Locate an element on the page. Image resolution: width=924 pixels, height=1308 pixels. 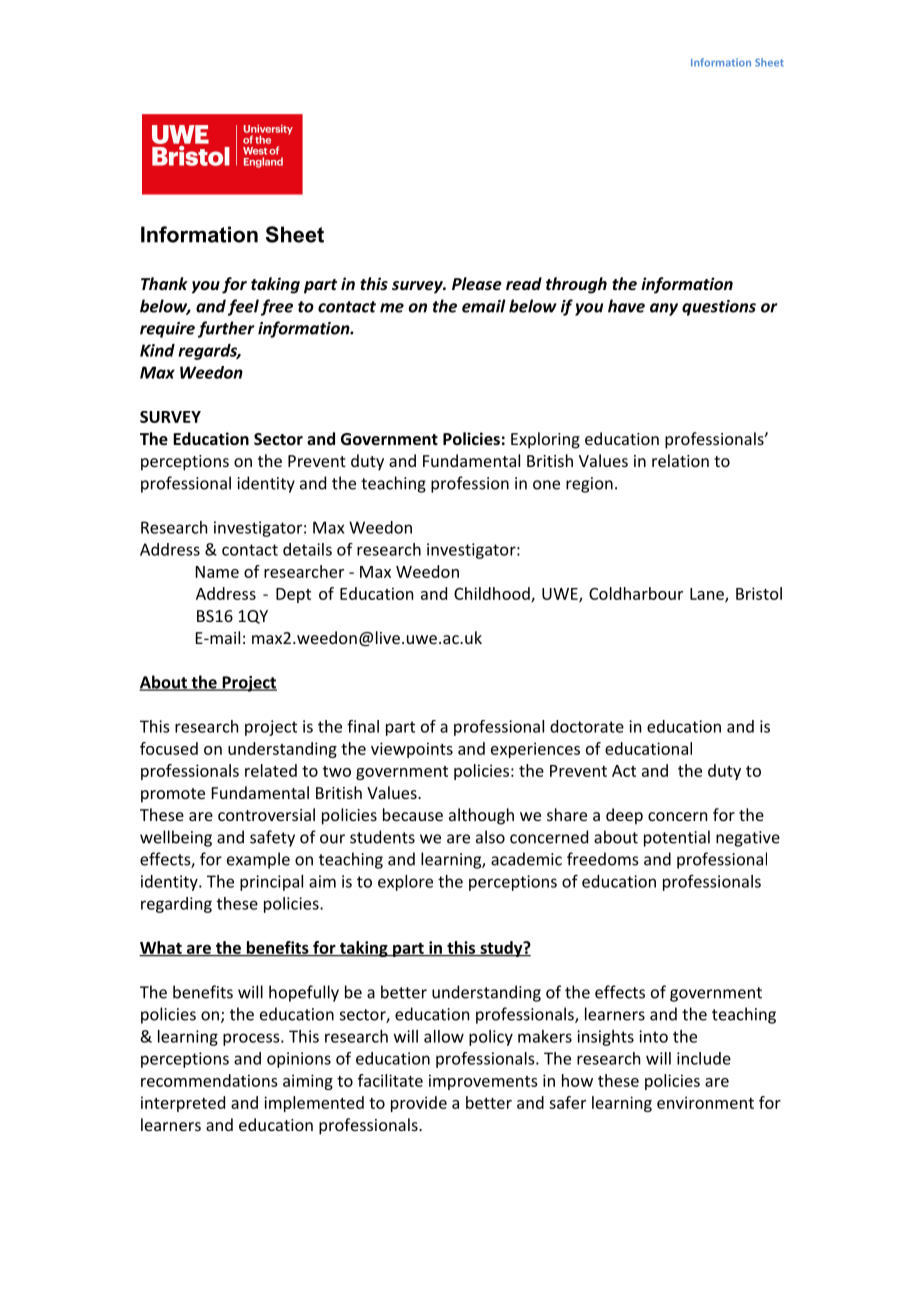
viewpoints is located at coordinates (412, 750).
